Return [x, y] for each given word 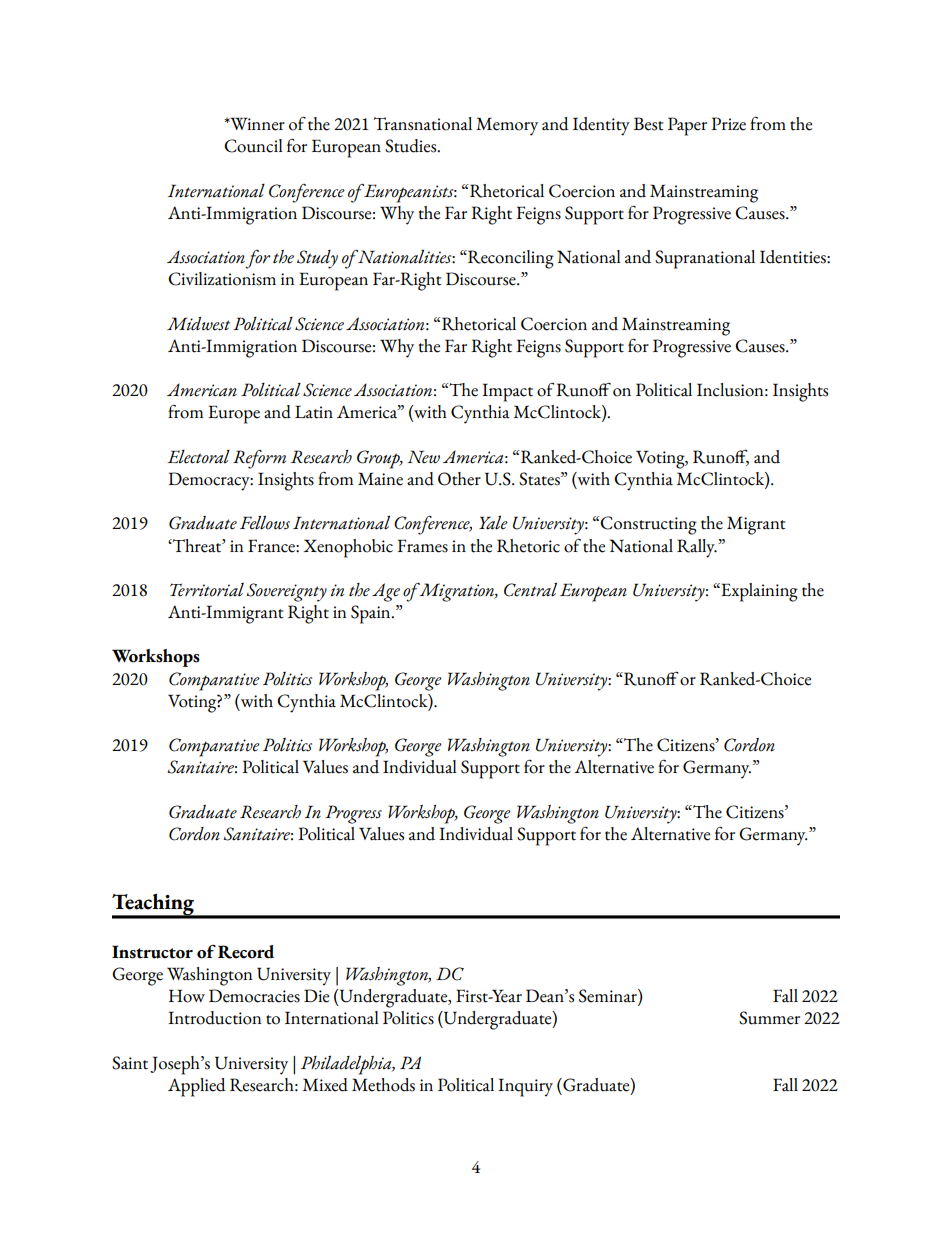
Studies [412, 146]
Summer [769, 1018]
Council [253, 146]
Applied [197, 1087]
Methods [383, 1085]
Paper [687, 126]
